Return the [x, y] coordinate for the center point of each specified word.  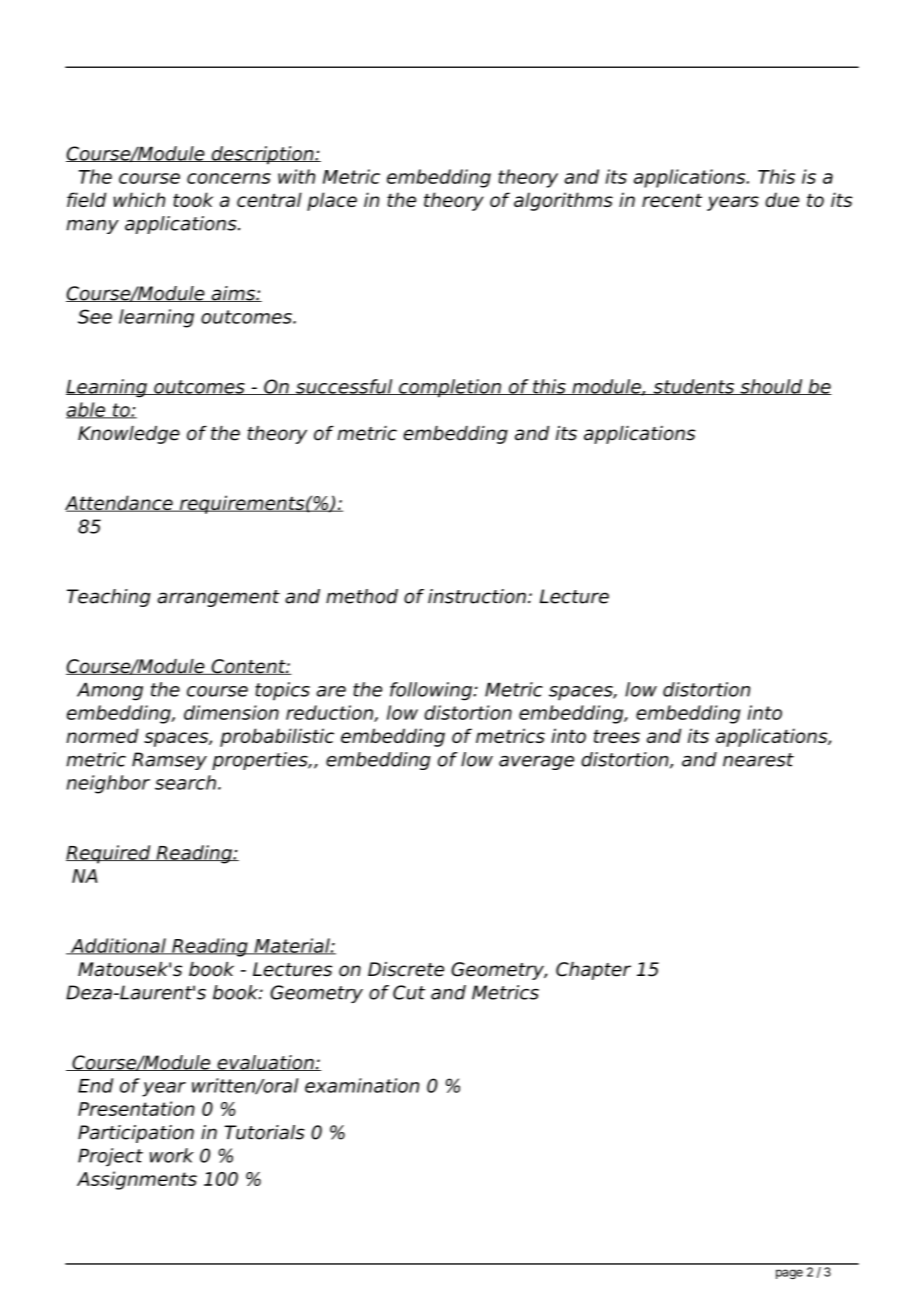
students [694, 387]
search [185, 782]
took [193, 199]
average [536, 763]
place [332, 201]
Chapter [593, 971]
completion [450, 388]
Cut [409, 992]
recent [672, 200]
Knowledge [129, 435]
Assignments [137, 1180]
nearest [758, 760]
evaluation [265, 1063]
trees [617, 736]
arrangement [218, 598]
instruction [477, 596]
